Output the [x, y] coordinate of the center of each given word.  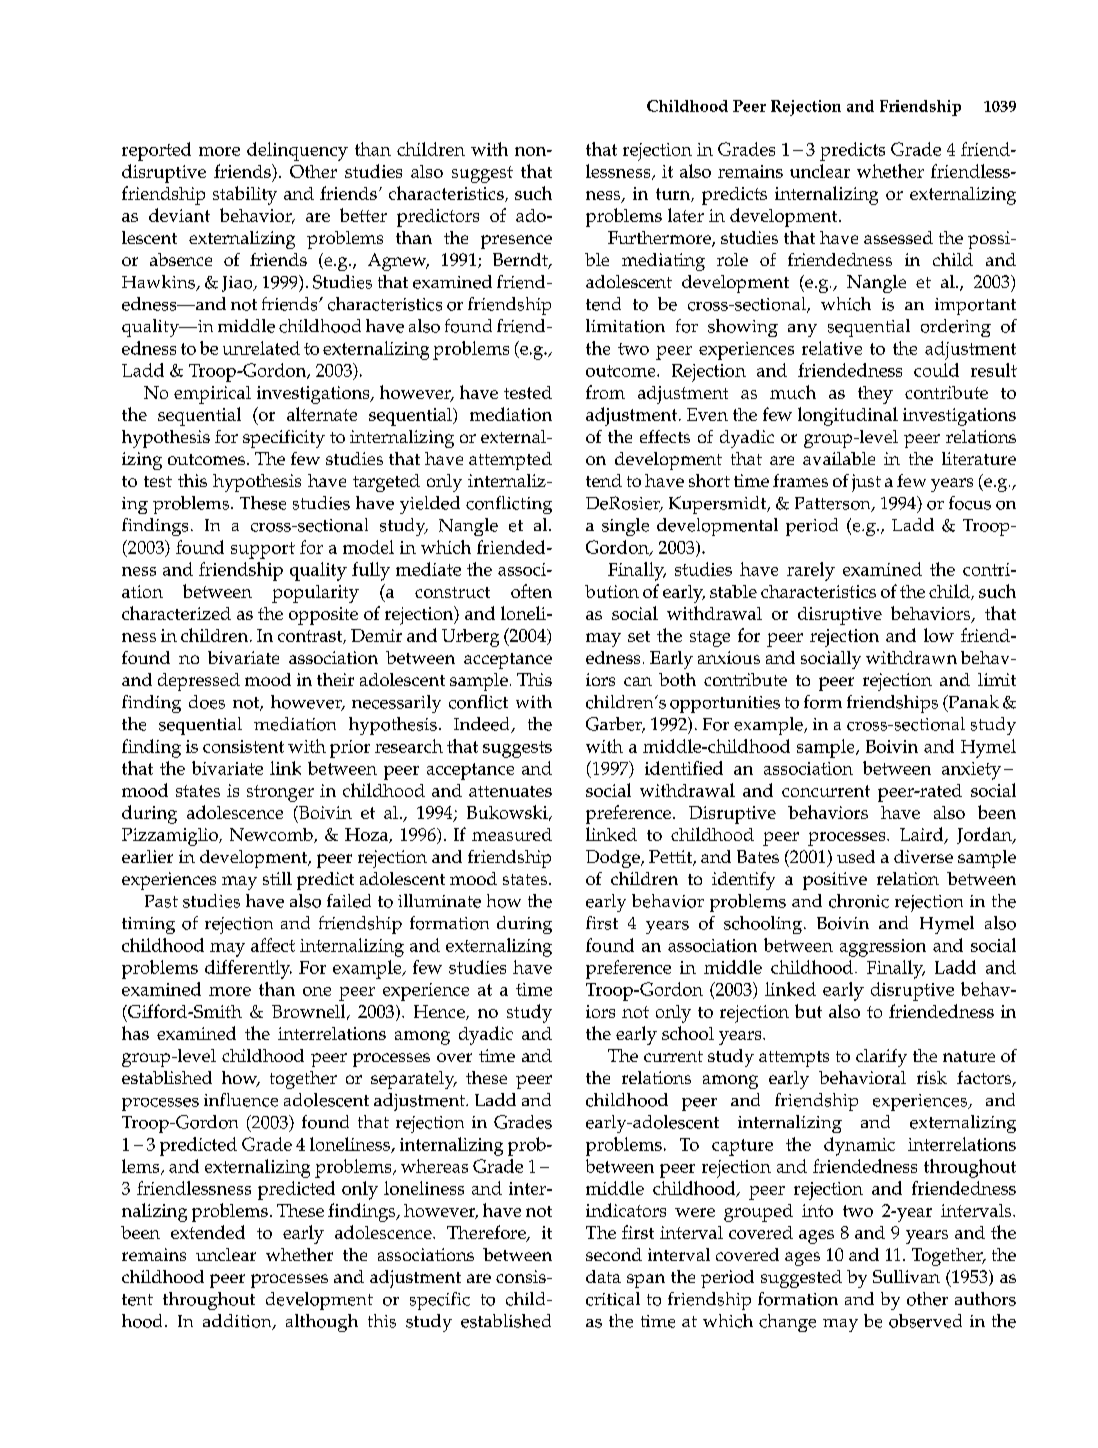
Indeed [483, 725]
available [839, 458]
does [207, 702]
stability [245, 195]
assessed [898, 237]
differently [248, 969]
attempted [510, 461]
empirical [212, 395]
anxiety [971, 771]
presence [516, 242]
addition [238, 1322]
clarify [881, 1058]
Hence [440, 1012]
